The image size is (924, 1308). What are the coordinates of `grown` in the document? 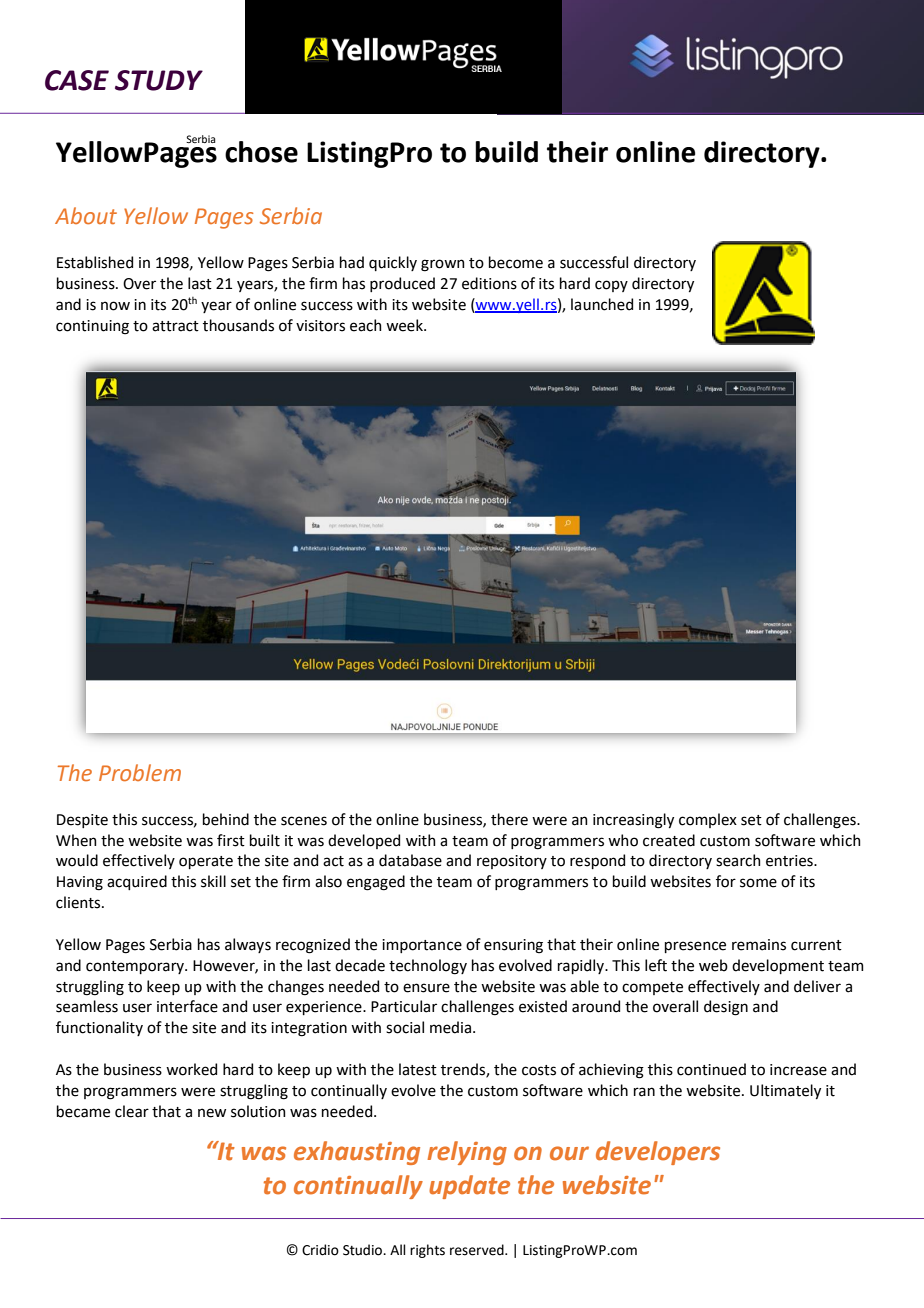 It's located at (443, 265).
